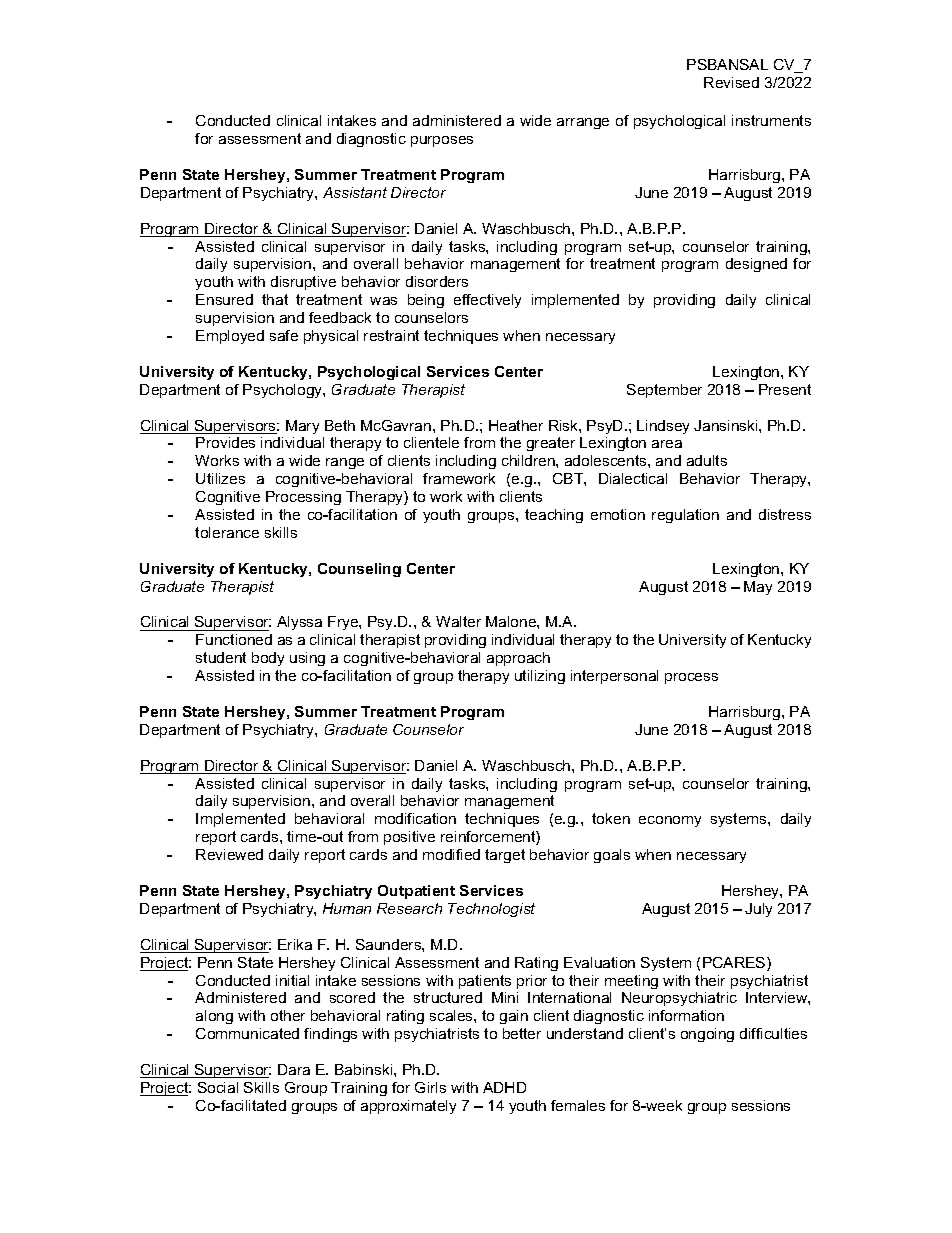 The image size is (952, 1233). I want to click on Revised, so click(731, 82).
